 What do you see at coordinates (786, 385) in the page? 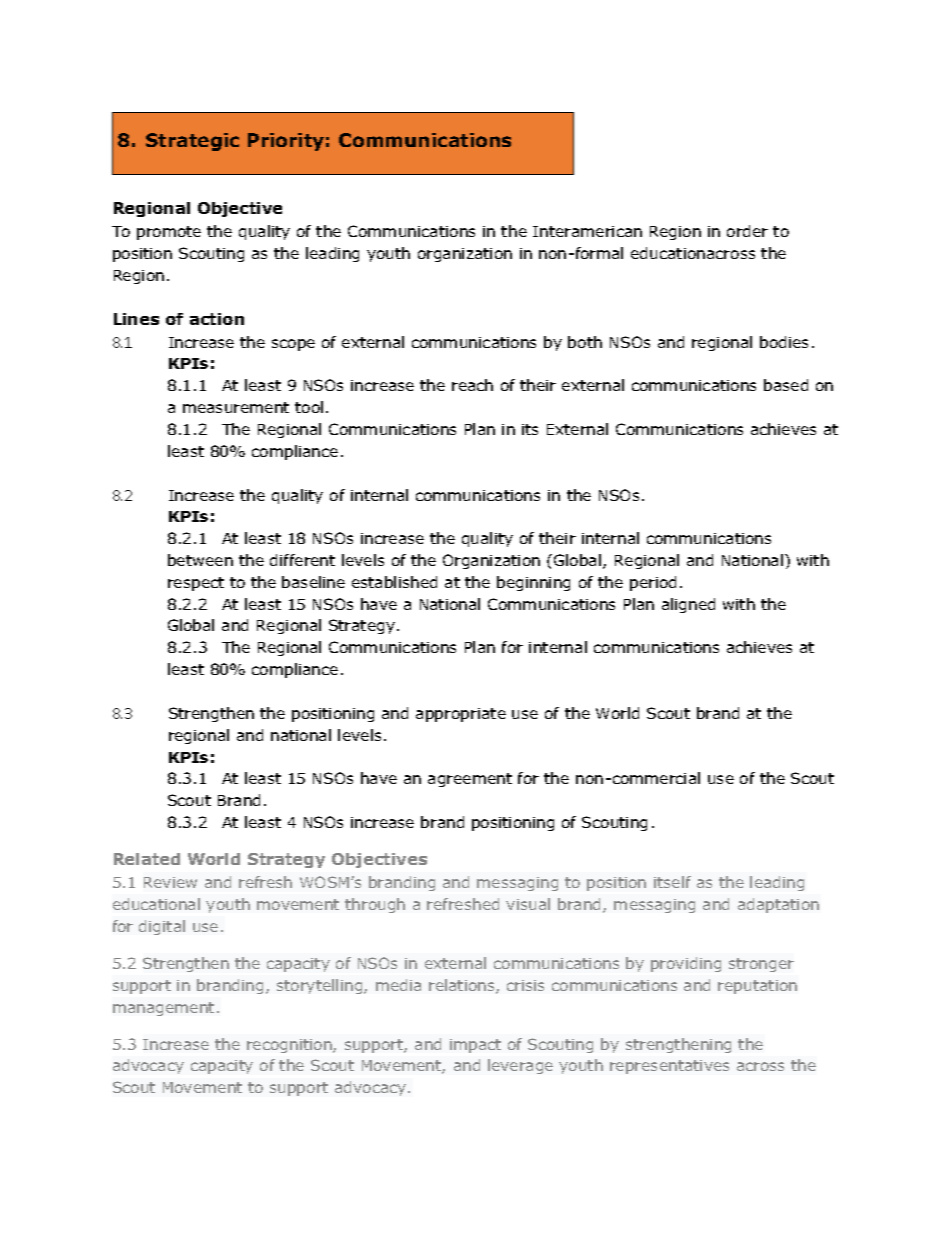
I see `based` at bounding box center [786, 385].
